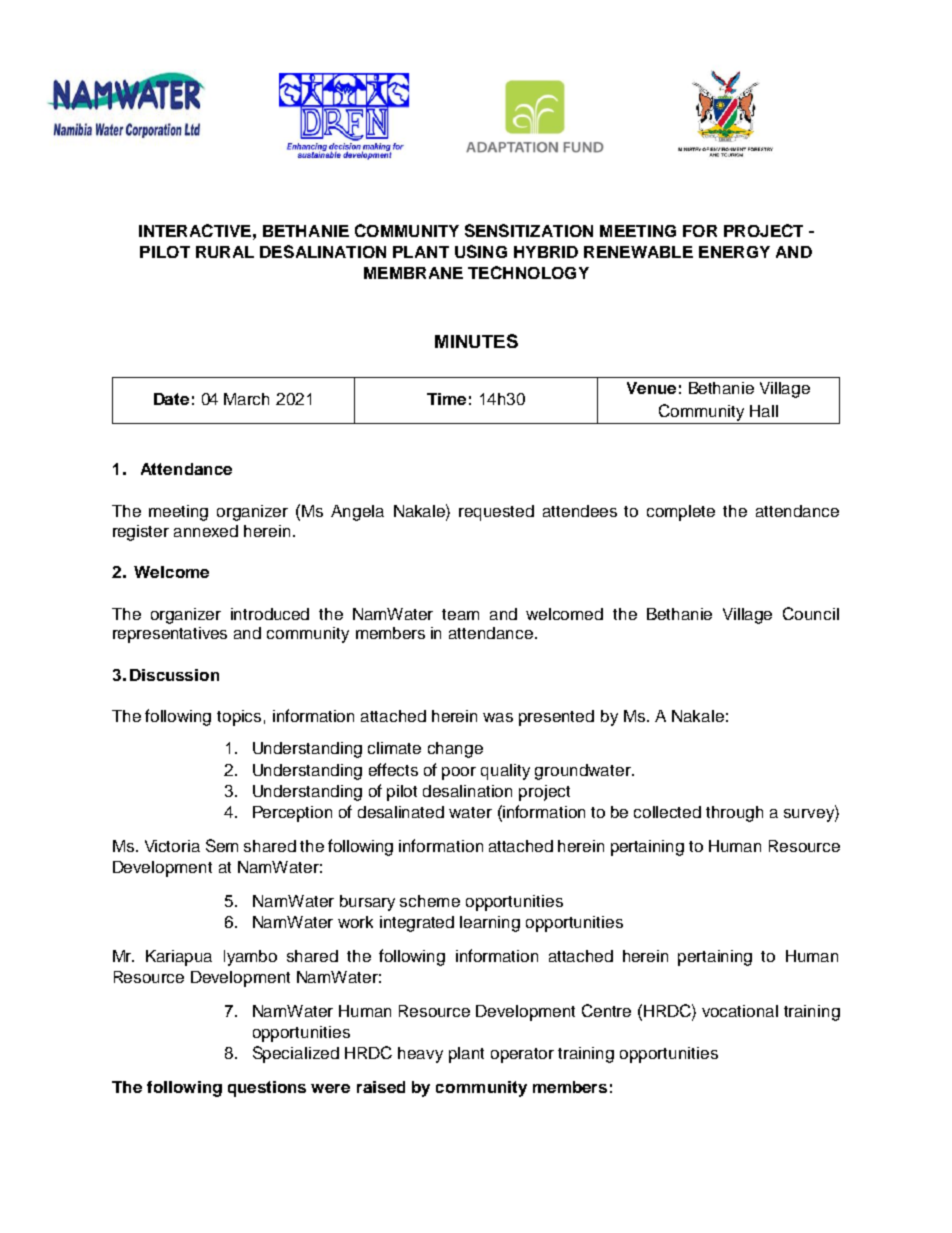  I want to click on ENERGY, so click(734, 252).
